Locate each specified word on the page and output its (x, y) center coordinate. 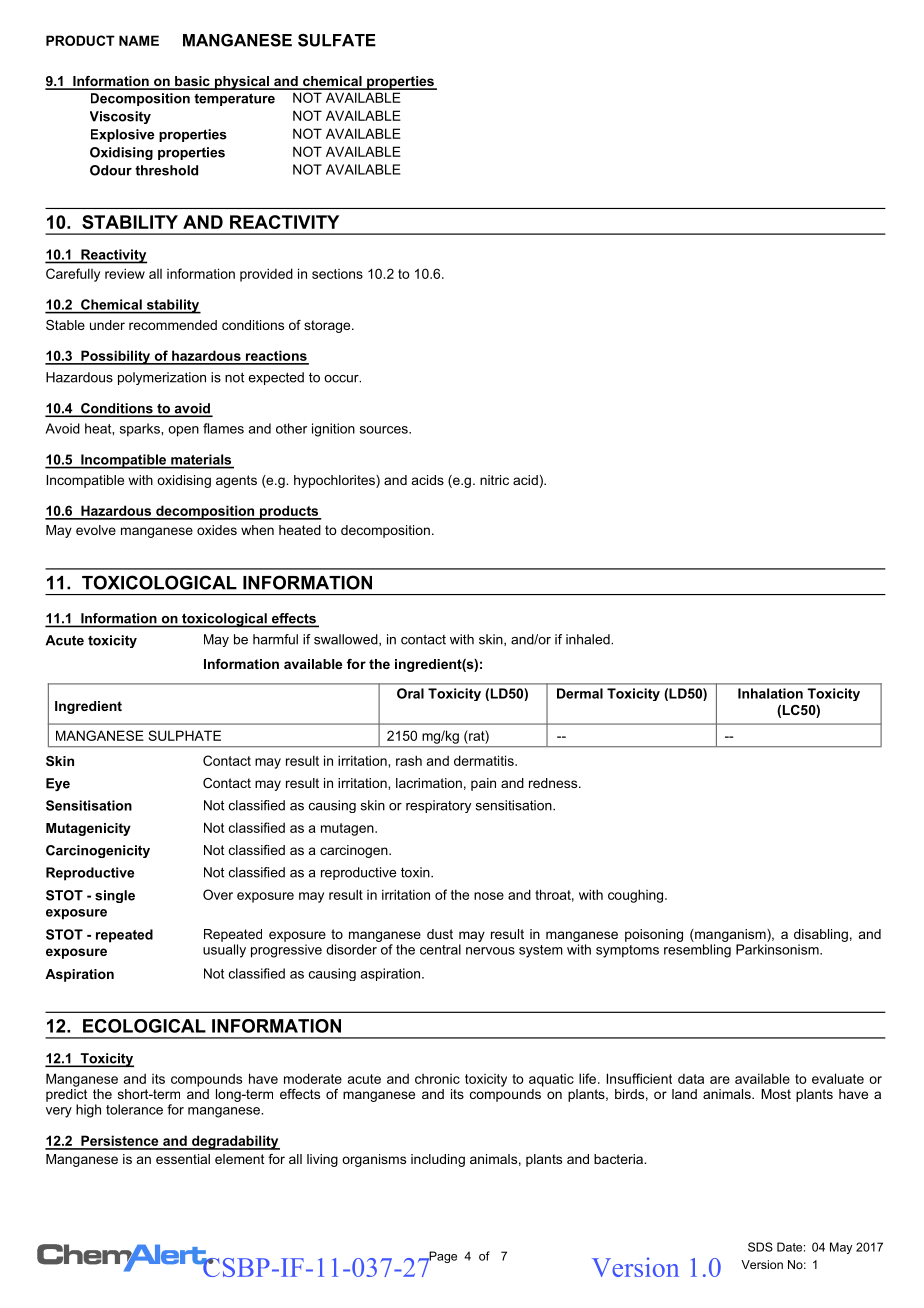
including (438, 1160)
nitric (494, 480)
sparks (141, 430)
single (115, 896)
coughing (637, 896)
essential (183, 1159)
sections (337, 274)
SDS (760, 1247)
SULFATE (337, 40)
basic (192, 82)
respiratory (438, 806)
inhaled (589, 639)
